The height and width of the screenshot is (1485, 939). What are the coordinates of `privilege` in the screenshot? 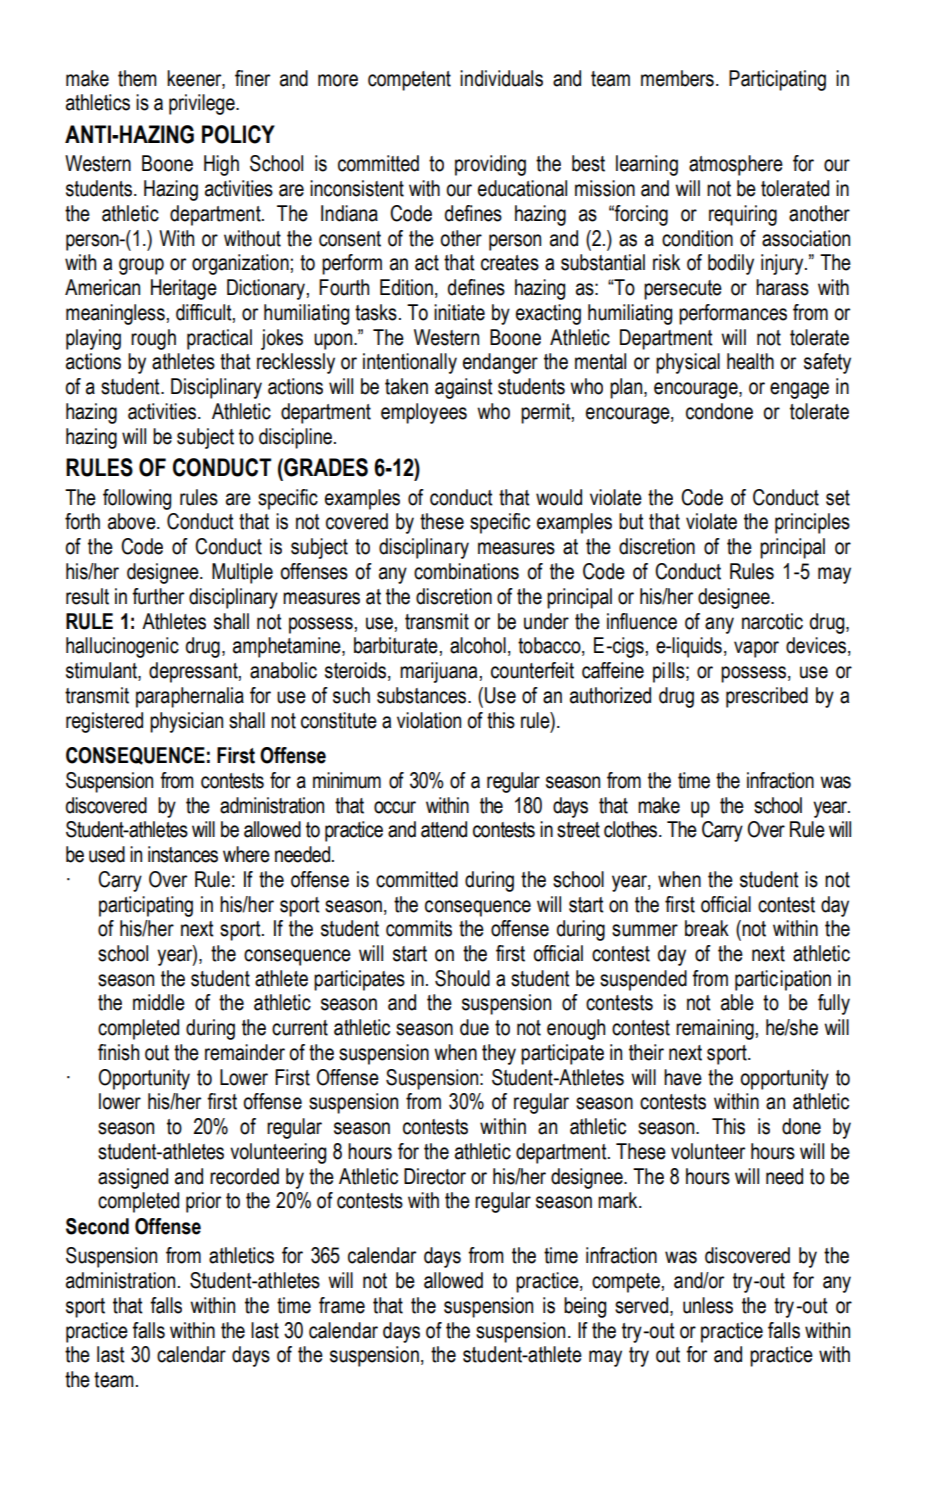 It's located at (203, 104).
